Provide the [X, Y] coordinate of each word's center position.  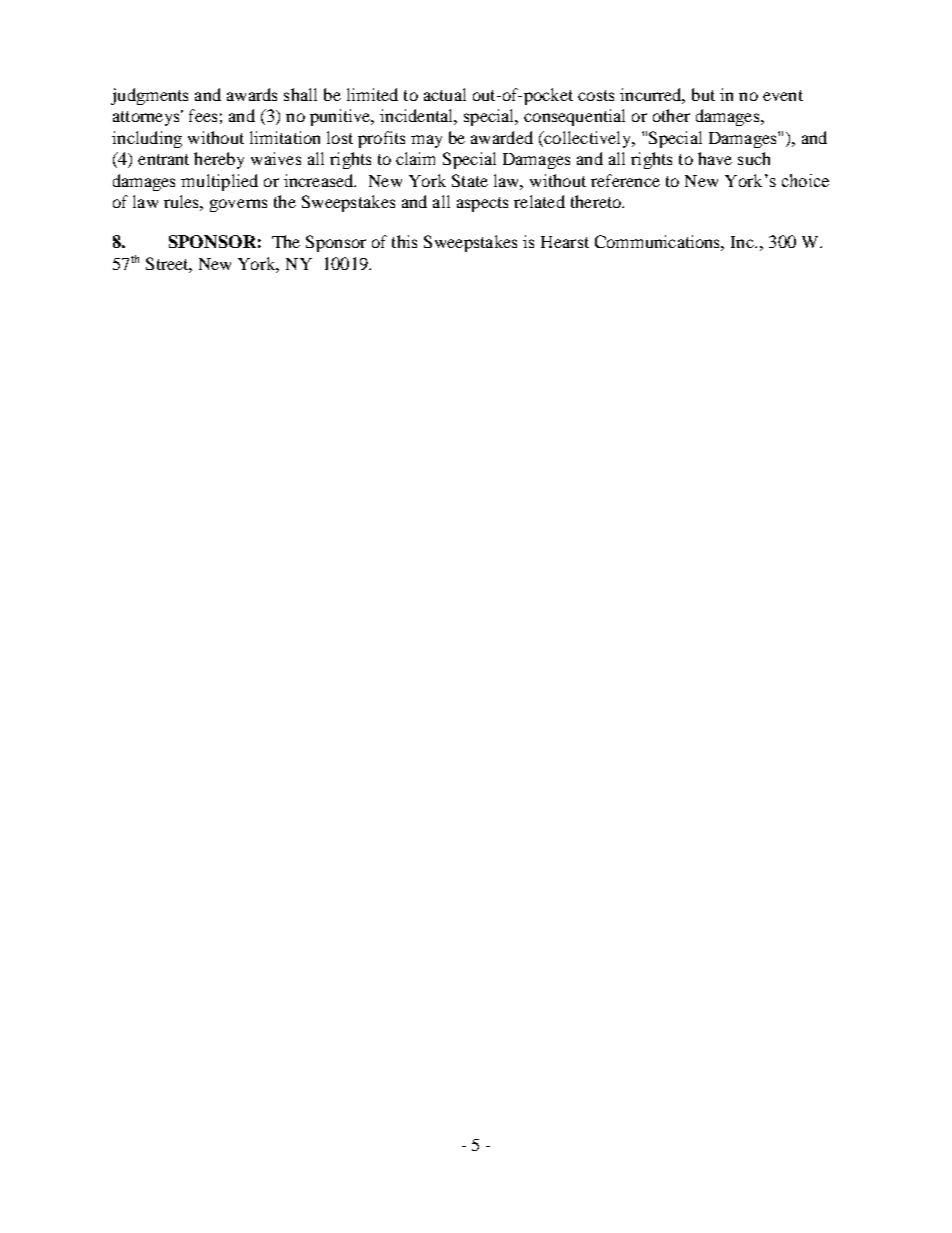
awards [252, 94]
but [703, 94]
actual [445, 94]
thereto [597, 201]
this [404, 241]
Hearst [565, 242]
